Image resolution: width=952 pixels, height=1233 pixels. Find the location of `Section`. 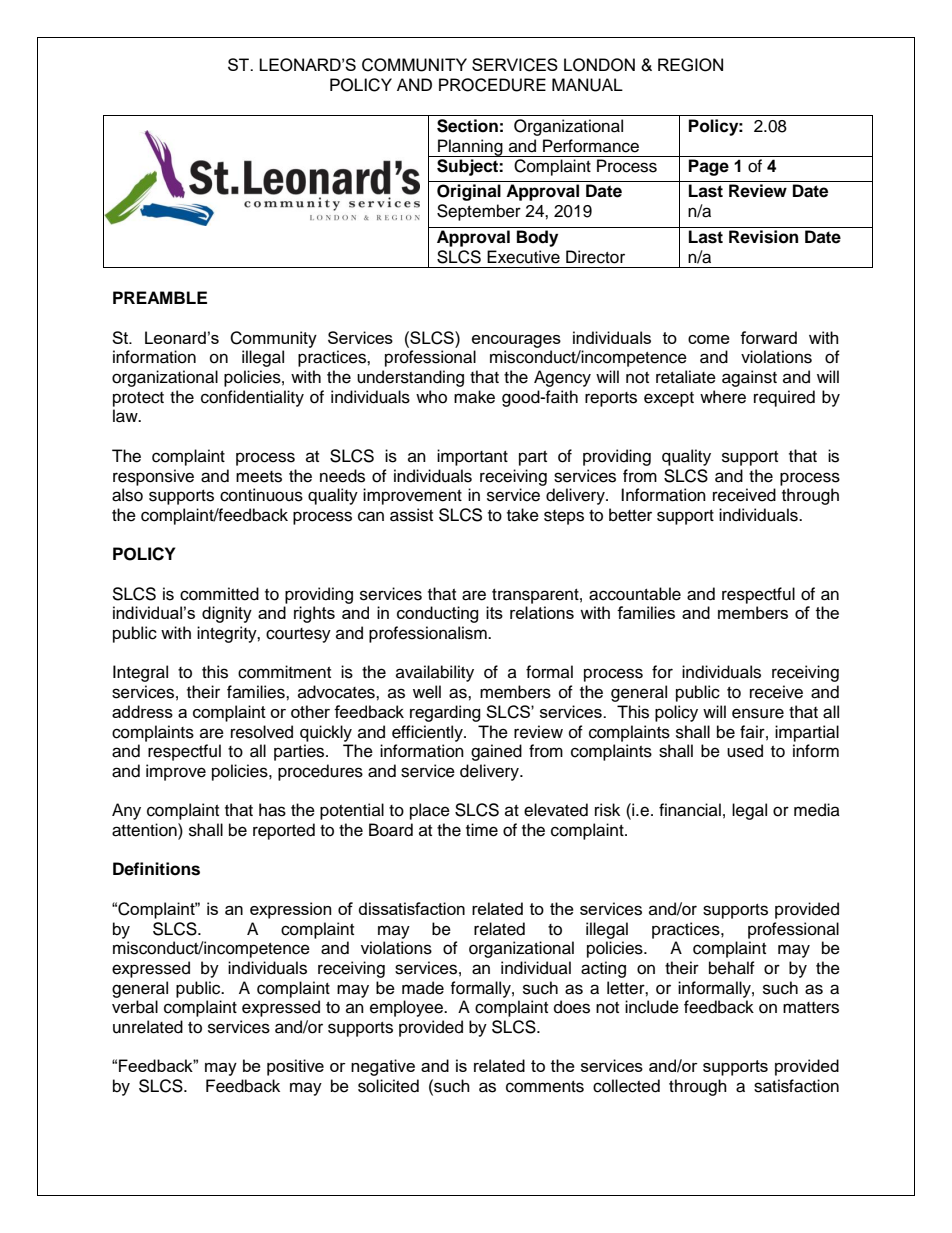

Section is located at coordinates (467, 126).
